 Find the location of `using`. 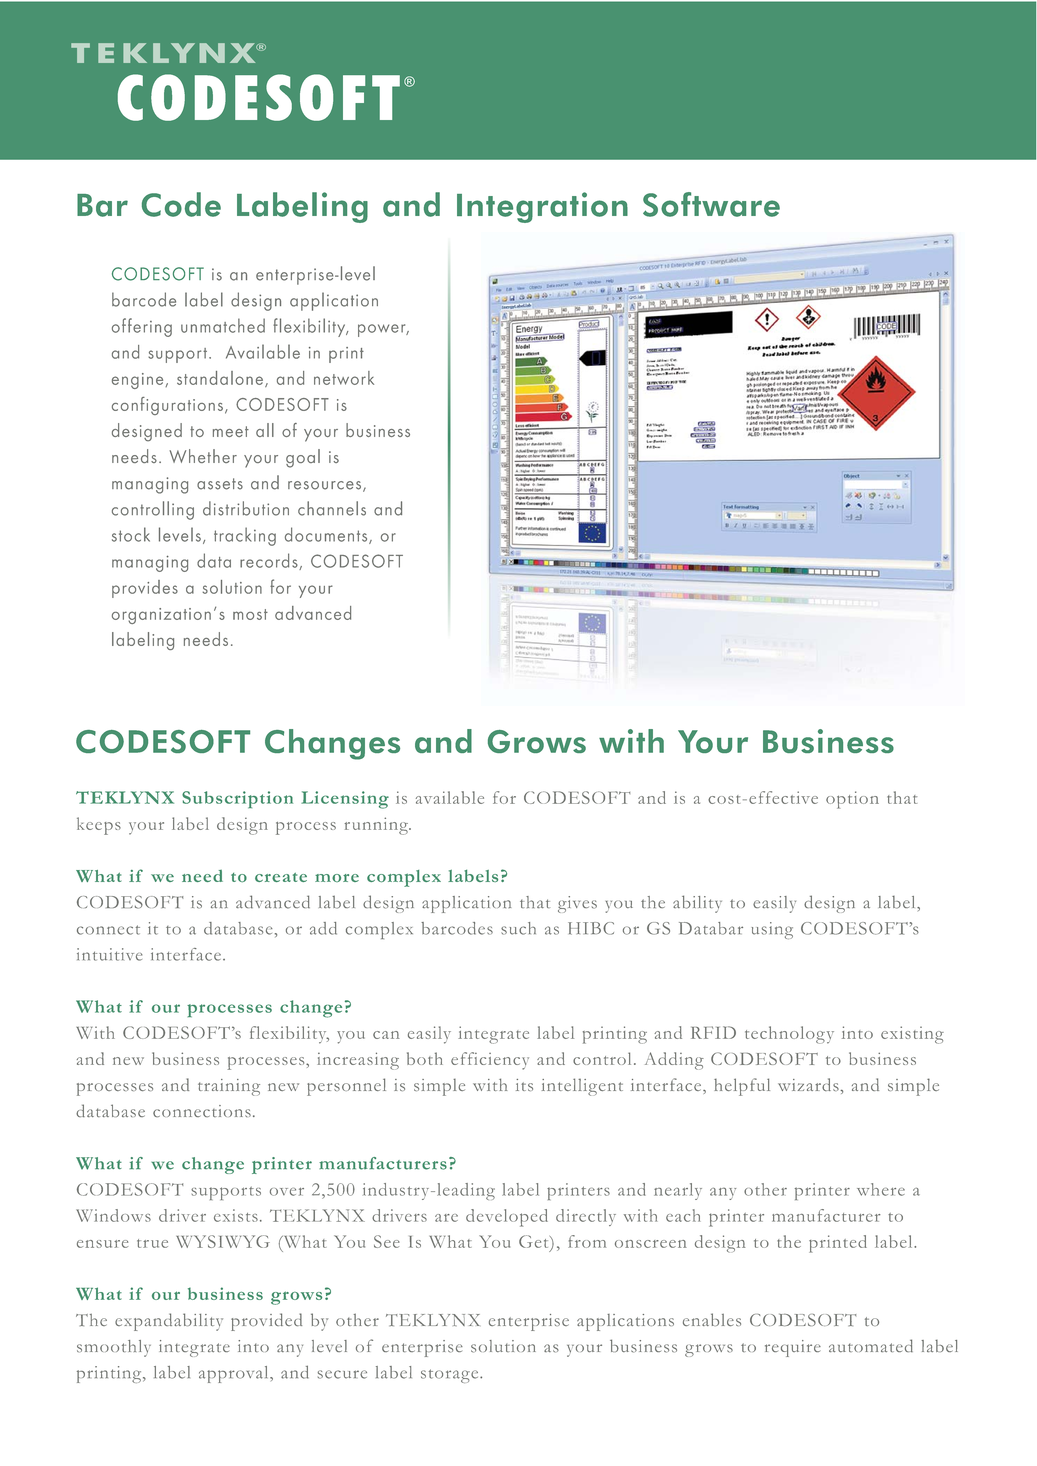

using is located at coordinates (772, 930).
